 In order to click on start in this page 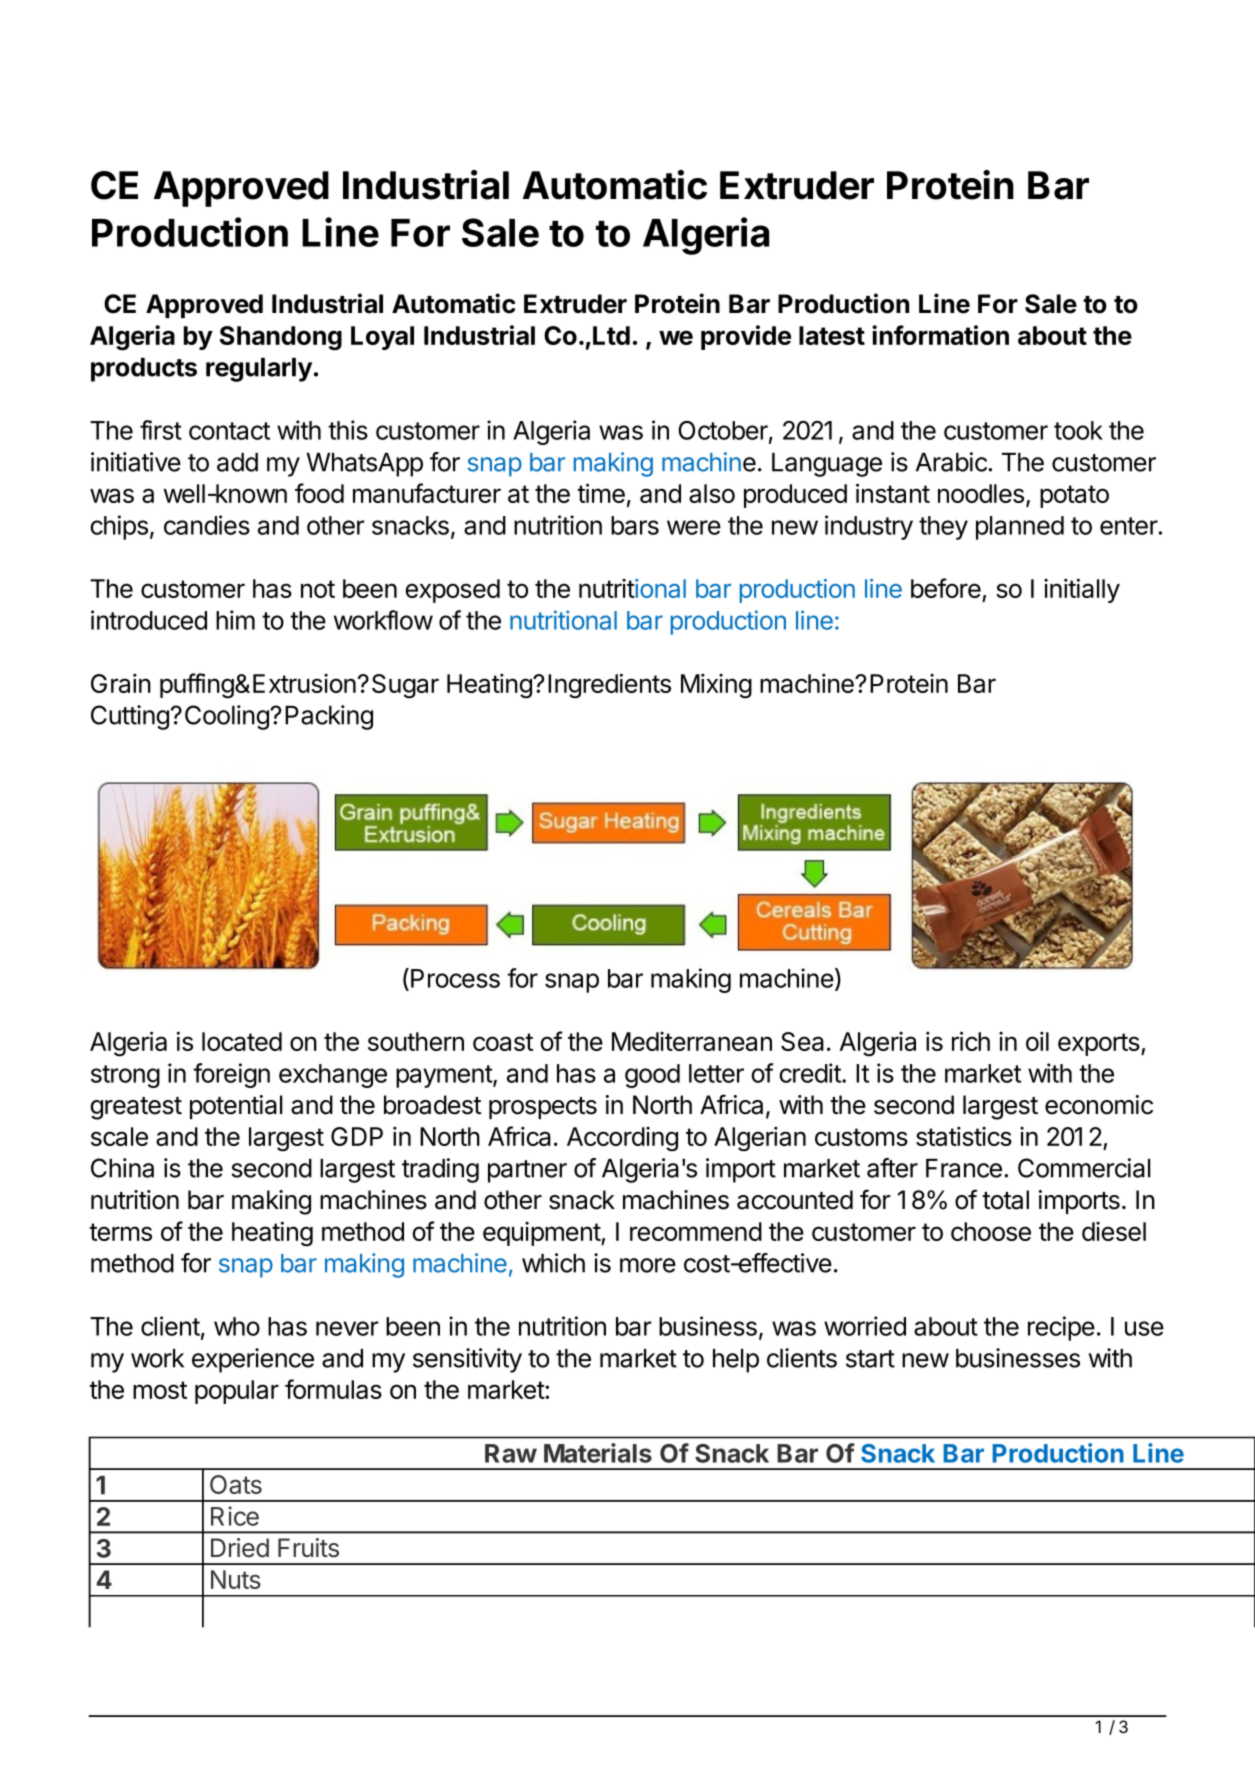, I will do `click(870, 1359)`.
